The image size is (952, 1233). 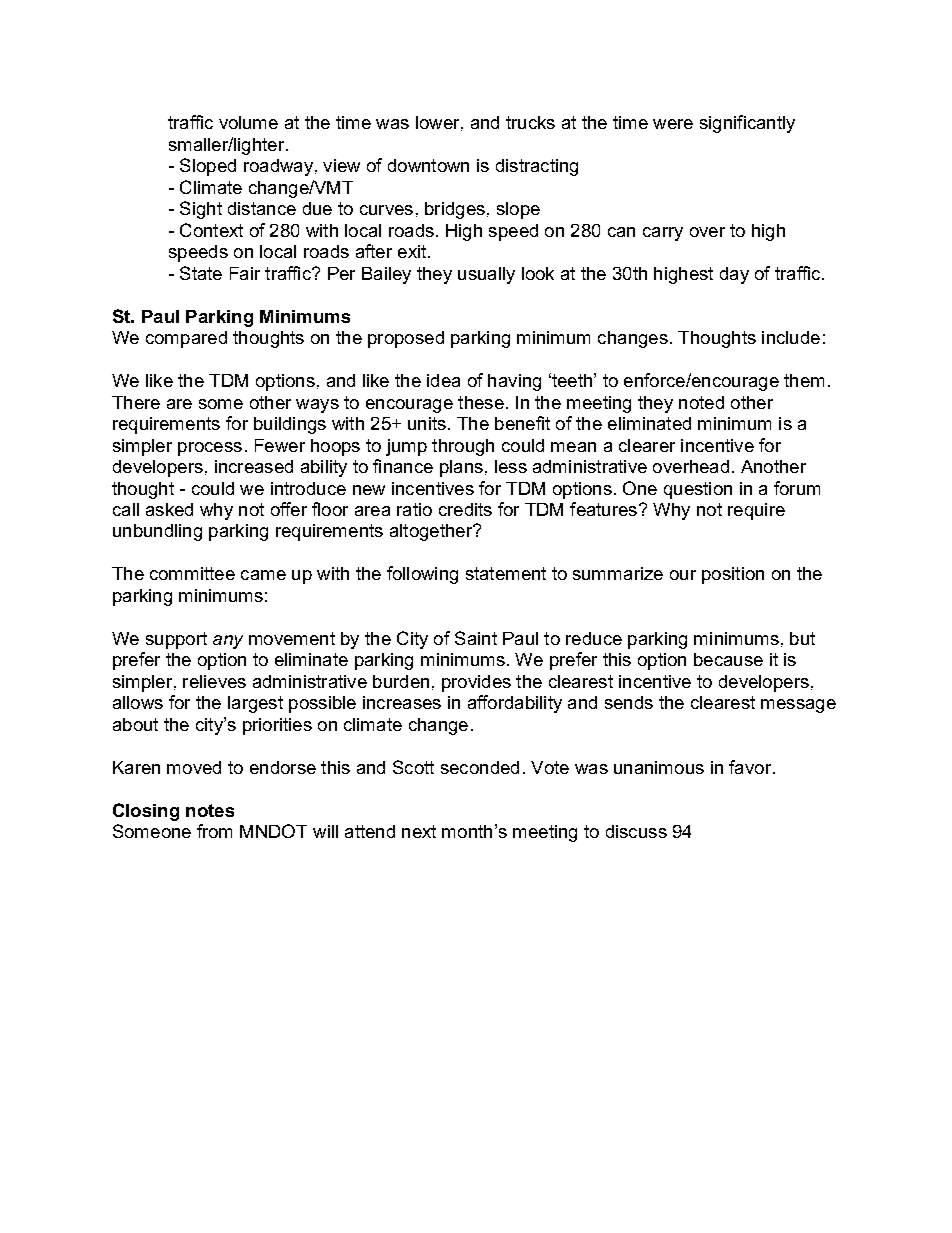 I want to click on next, so click(x=419, y=831).
